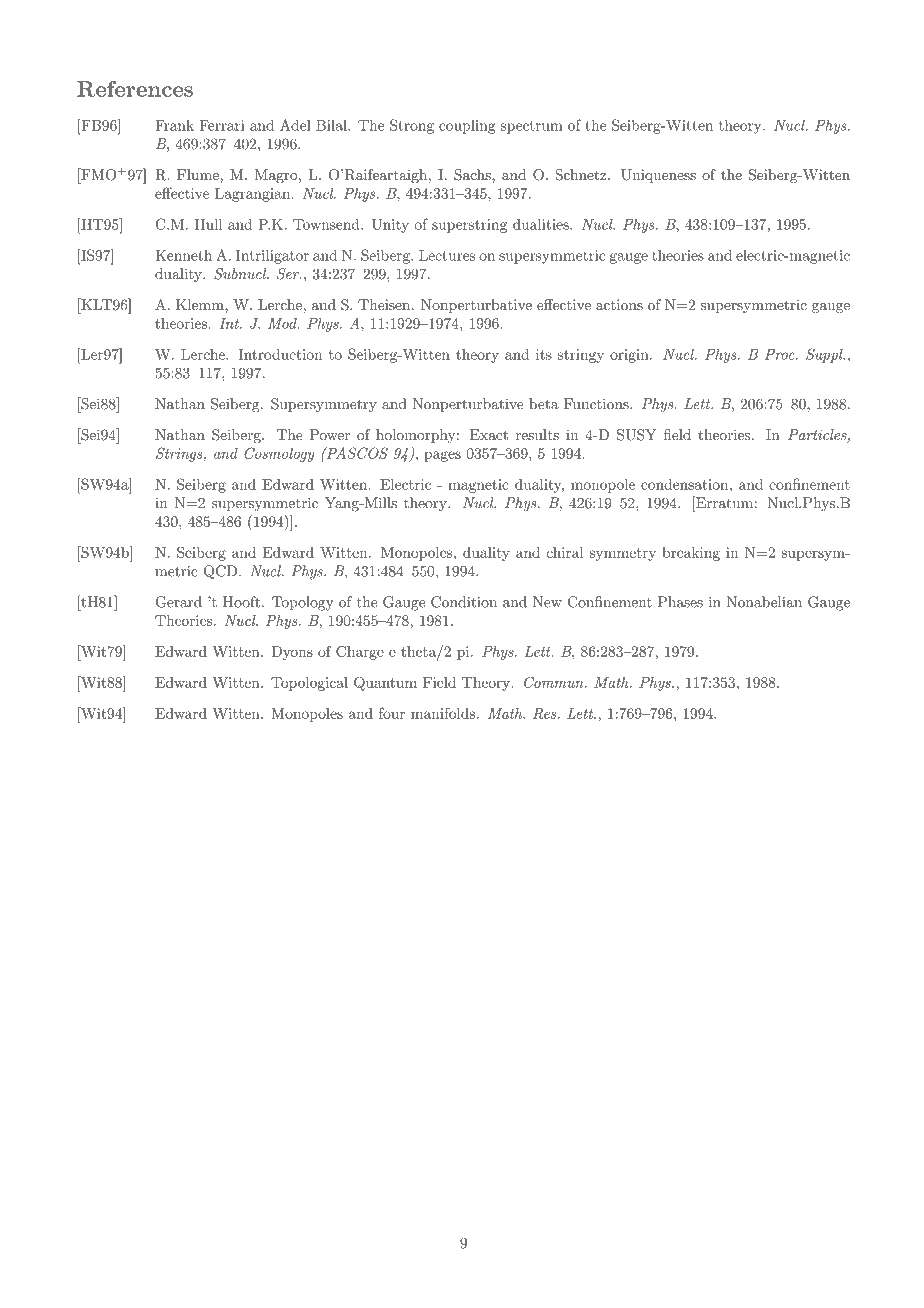  I want to click on Ferrari, so click(222, 125).
